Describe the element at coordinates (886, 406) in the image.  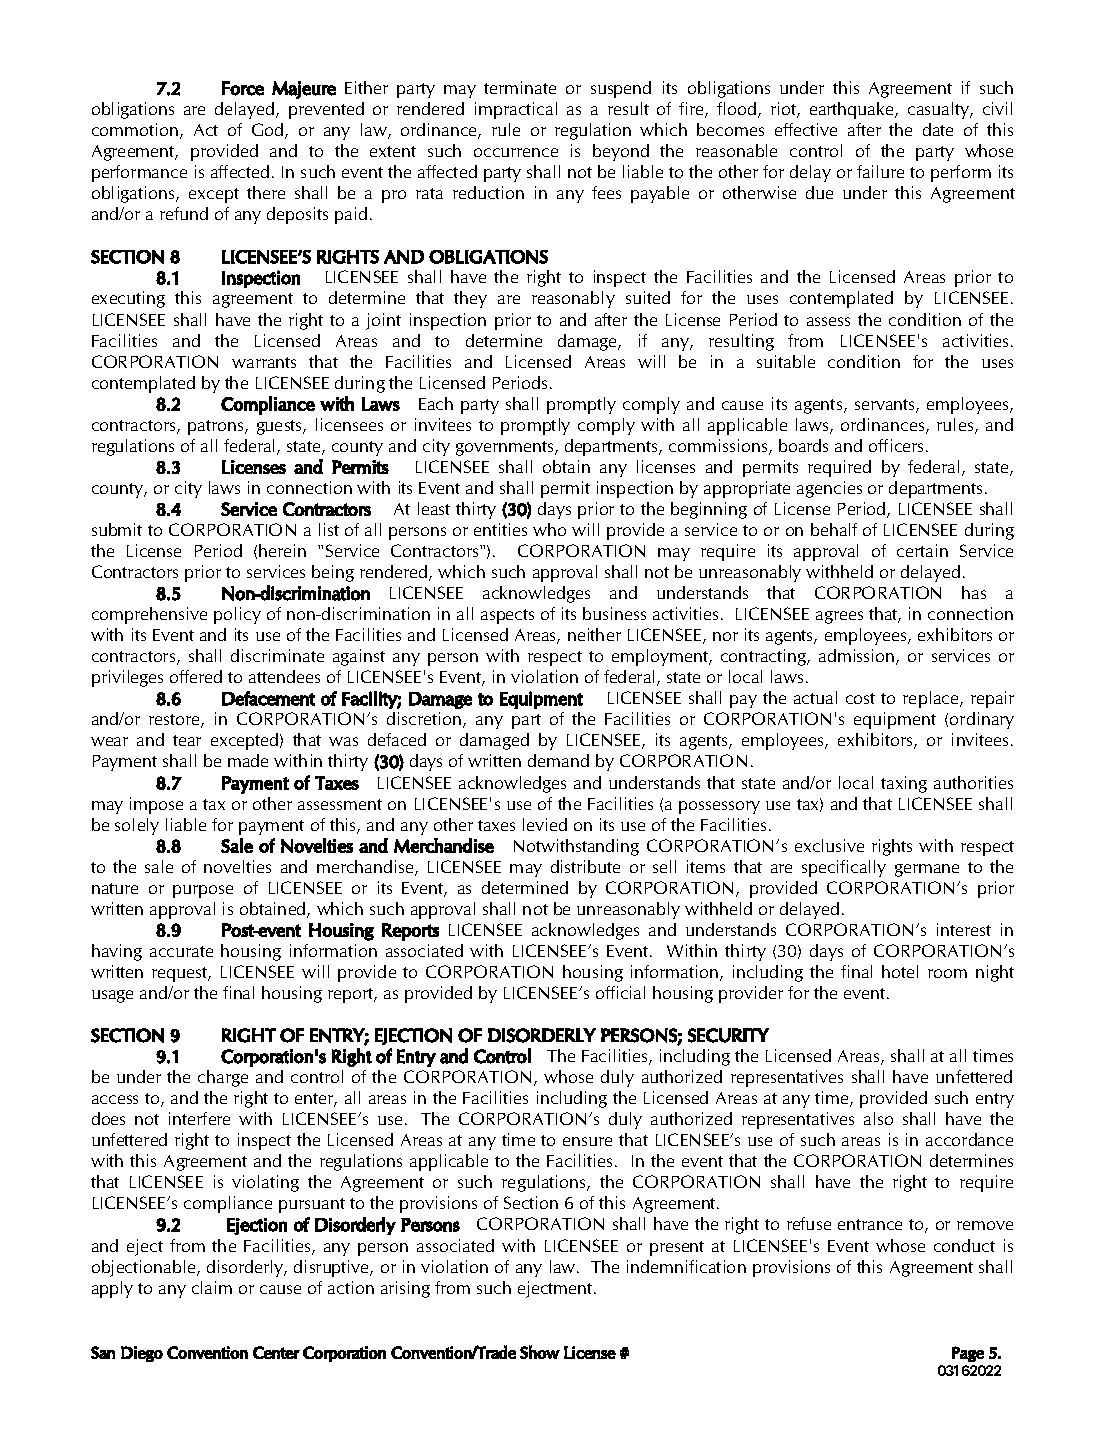
I see `servants` at that location.
